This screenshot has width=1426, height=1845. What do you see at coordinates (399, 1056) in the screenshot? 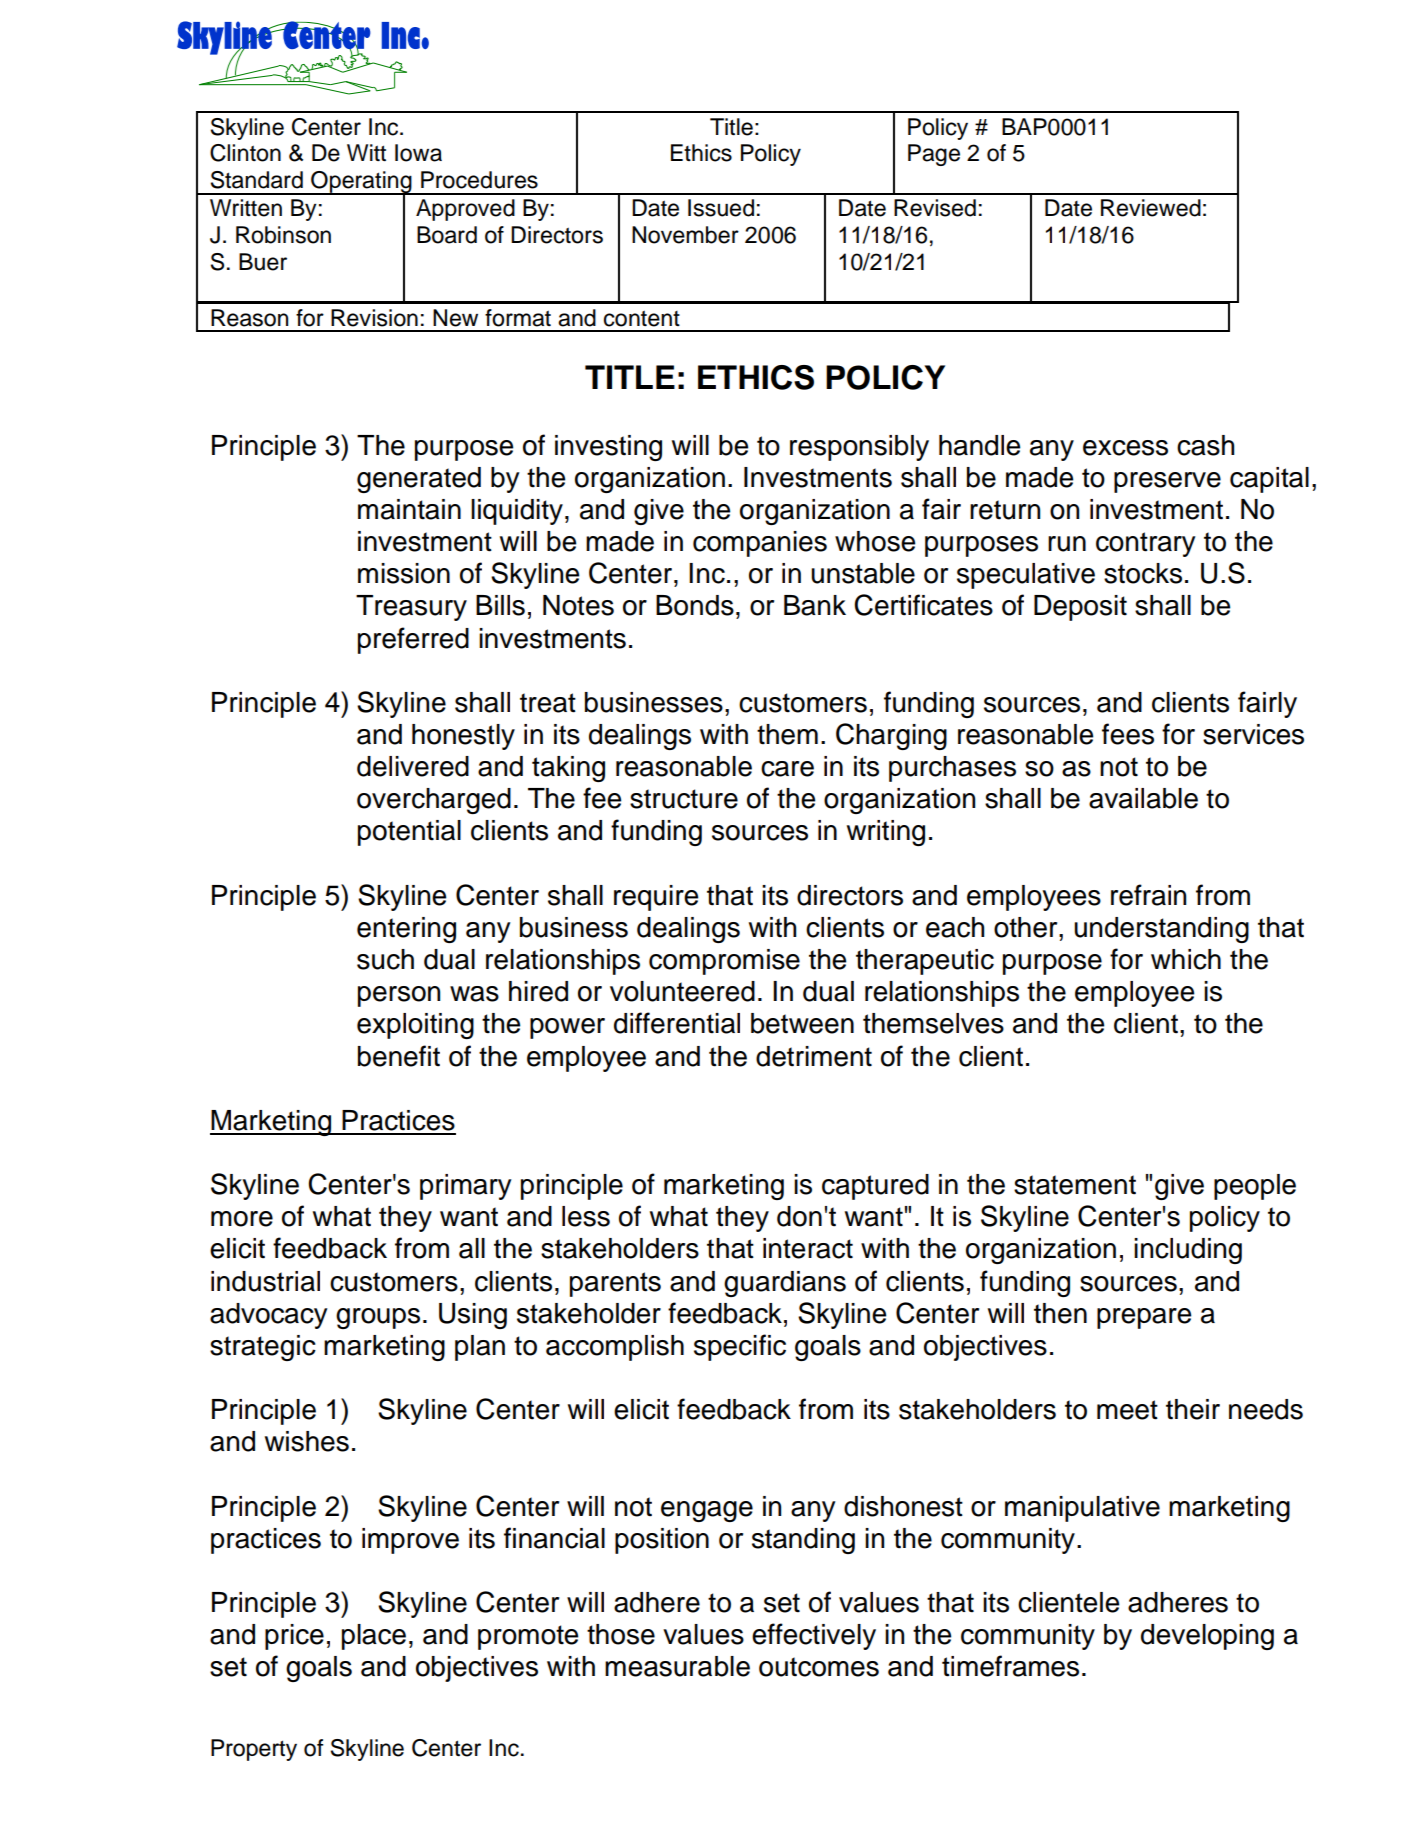
I see `benefit` at bounding box center [399, 1056].
